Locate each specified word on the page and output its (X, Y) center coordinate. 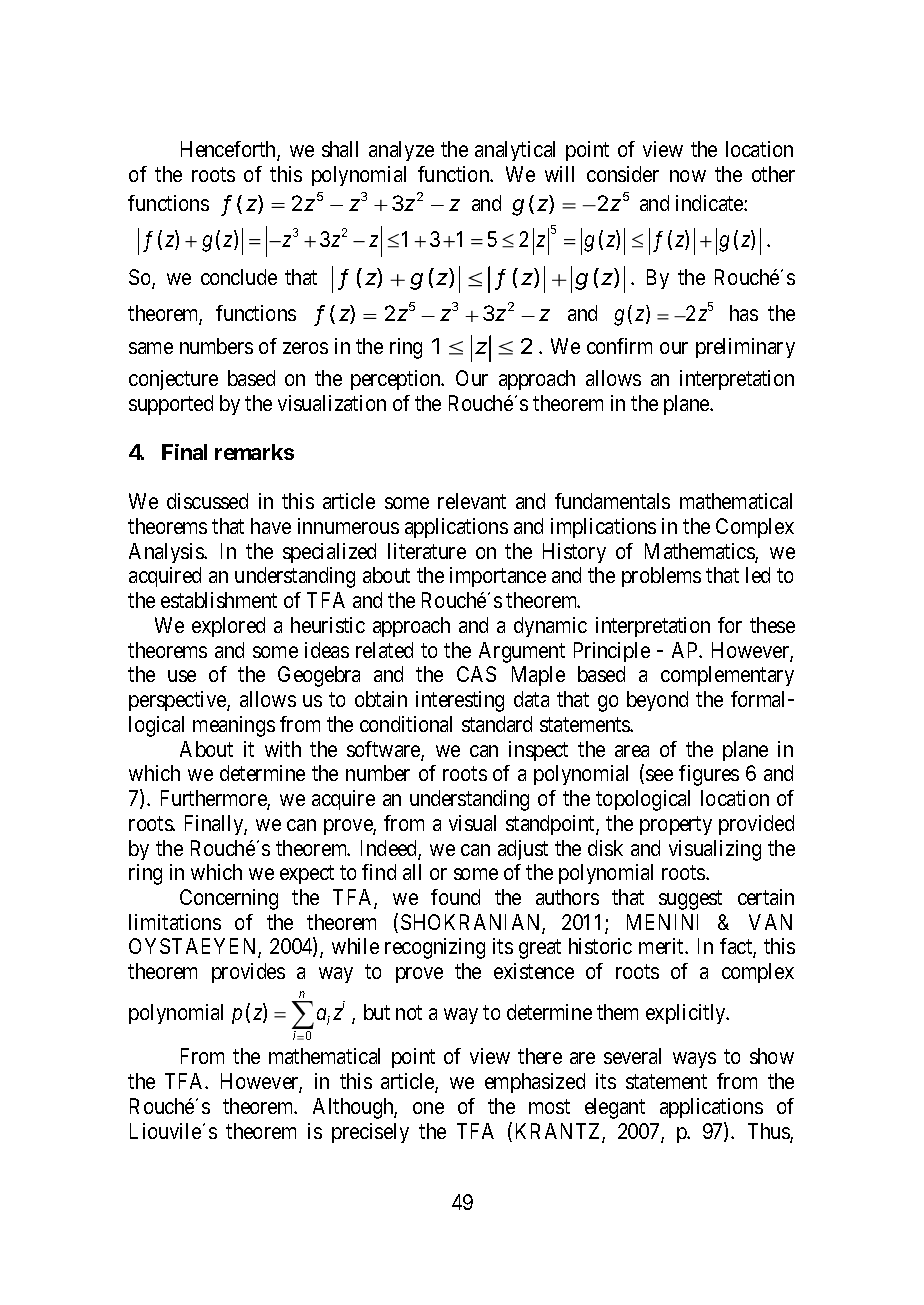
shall (340, 149)
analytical (515, 151)
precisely (370, 1133)
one (428, 1108)
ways (694, 1060)
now (688, 176)
